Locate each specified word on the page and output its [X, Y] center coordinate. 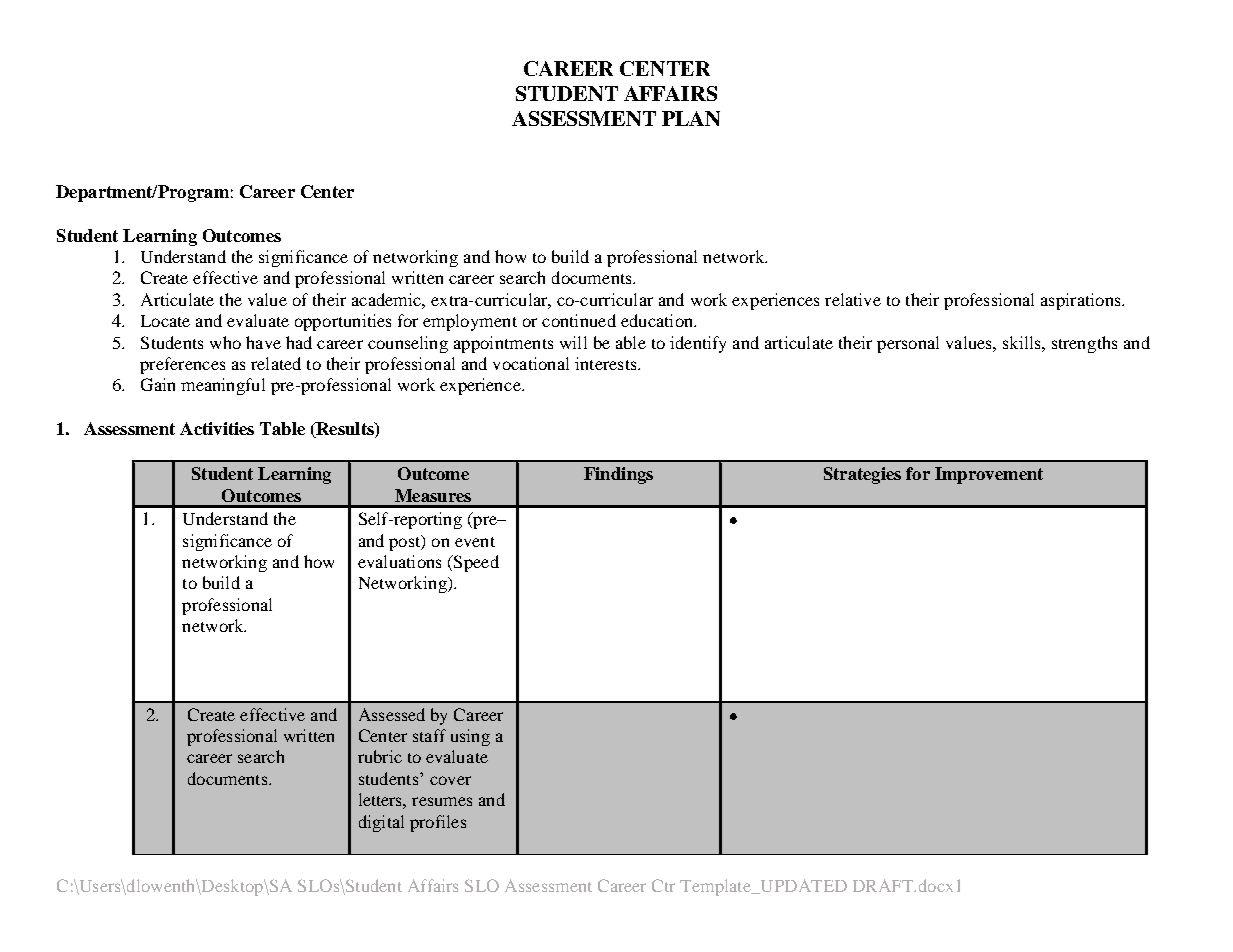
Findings [618, 475]
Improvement [989, 475]
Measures [433, 495]
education [658, 320]
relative [853, 299]
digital [381, 823]
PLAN [691, 118]
